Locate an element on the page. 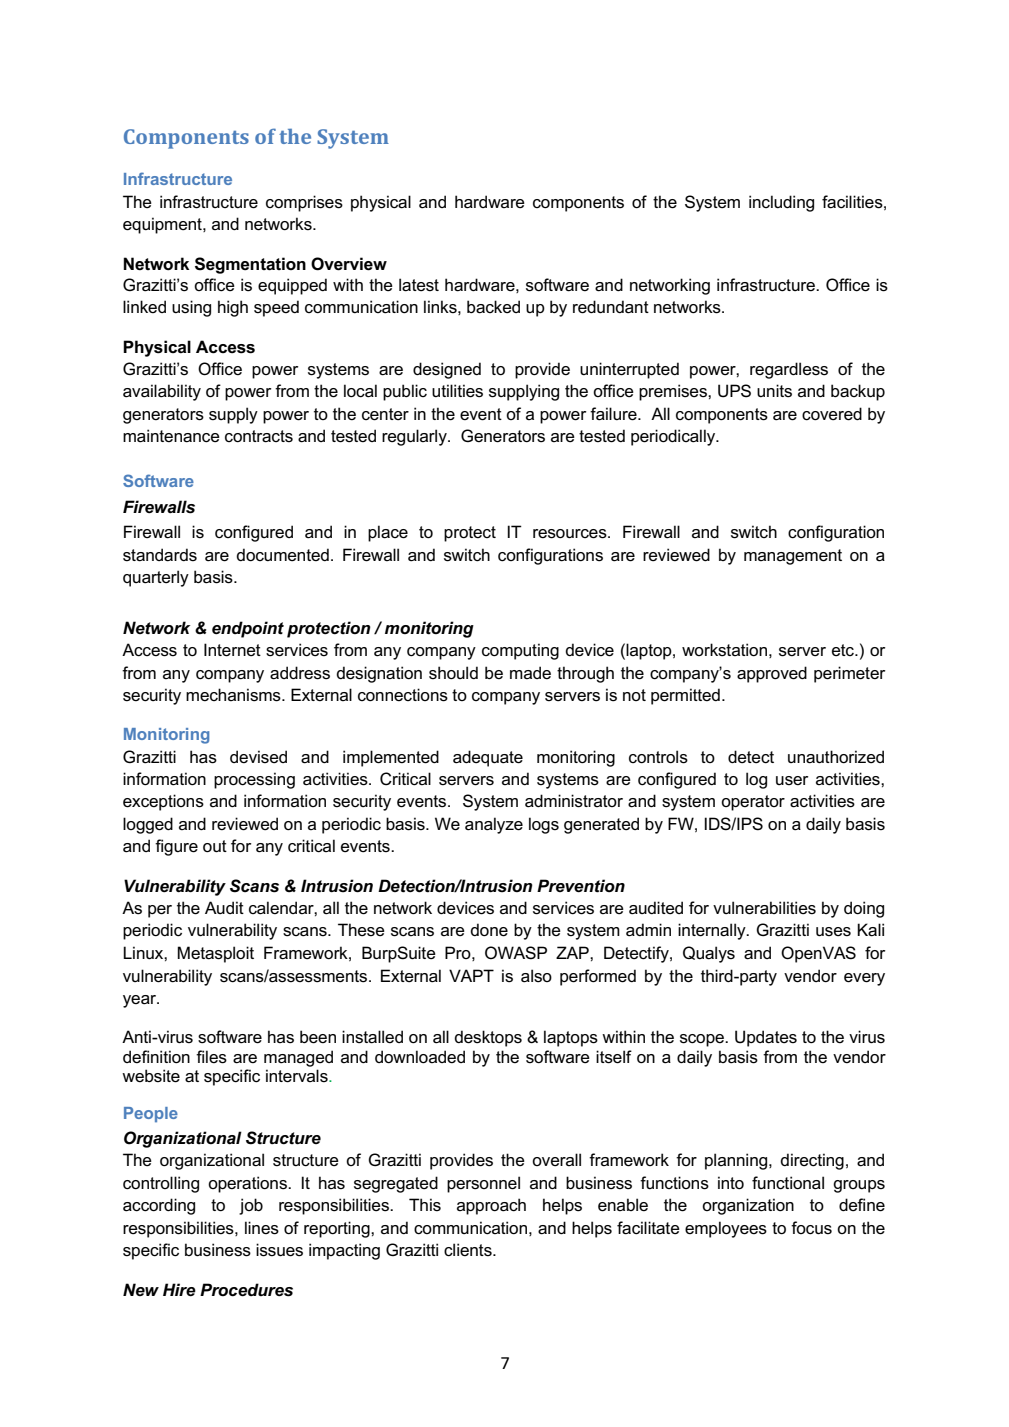 The image size is (1009, 1427). adequate is located at coordinates (488, 758).
